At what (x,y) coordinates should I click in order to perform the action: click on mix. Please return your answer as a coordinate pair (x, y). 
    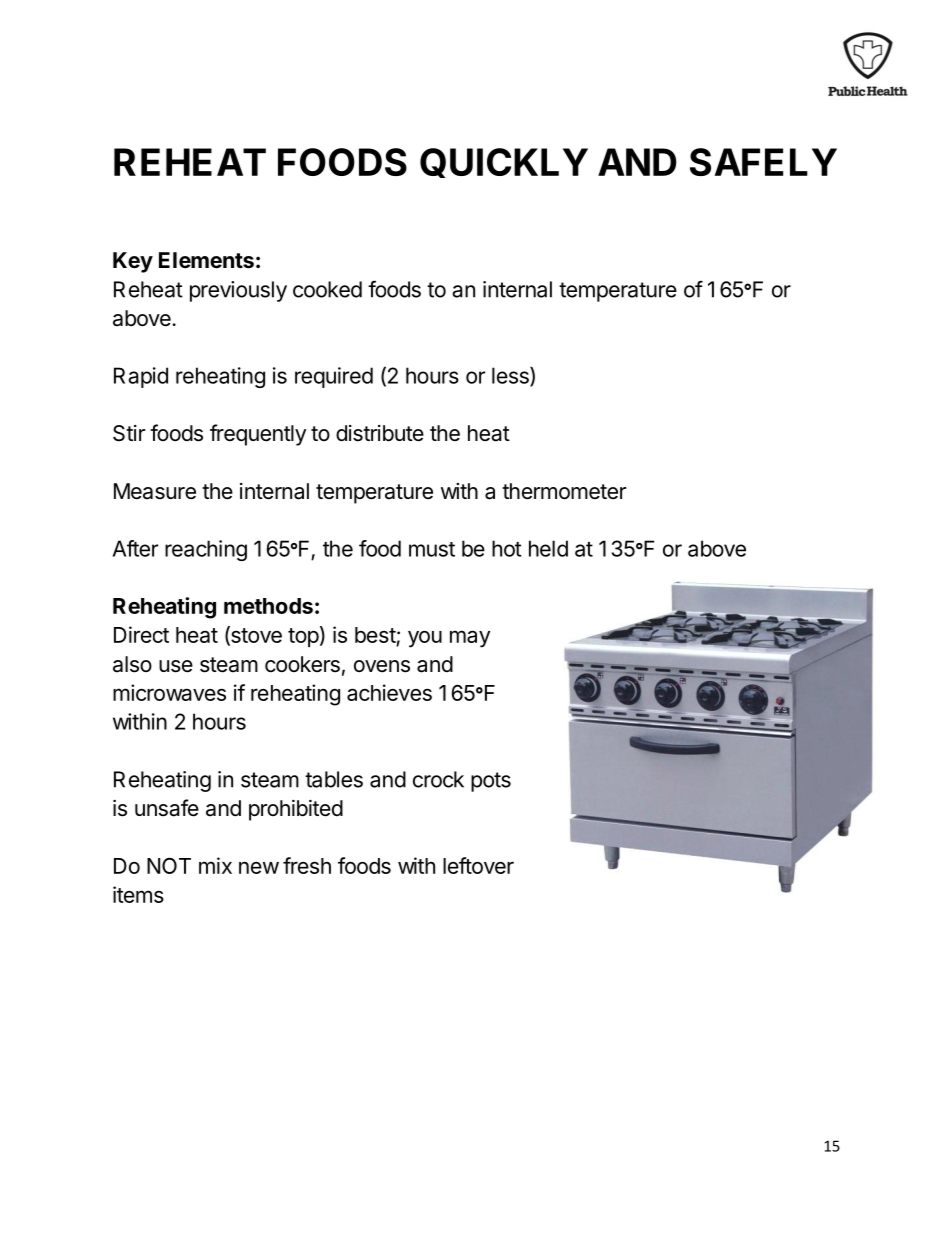
    Looking at the image, I should click on (215, 865).
